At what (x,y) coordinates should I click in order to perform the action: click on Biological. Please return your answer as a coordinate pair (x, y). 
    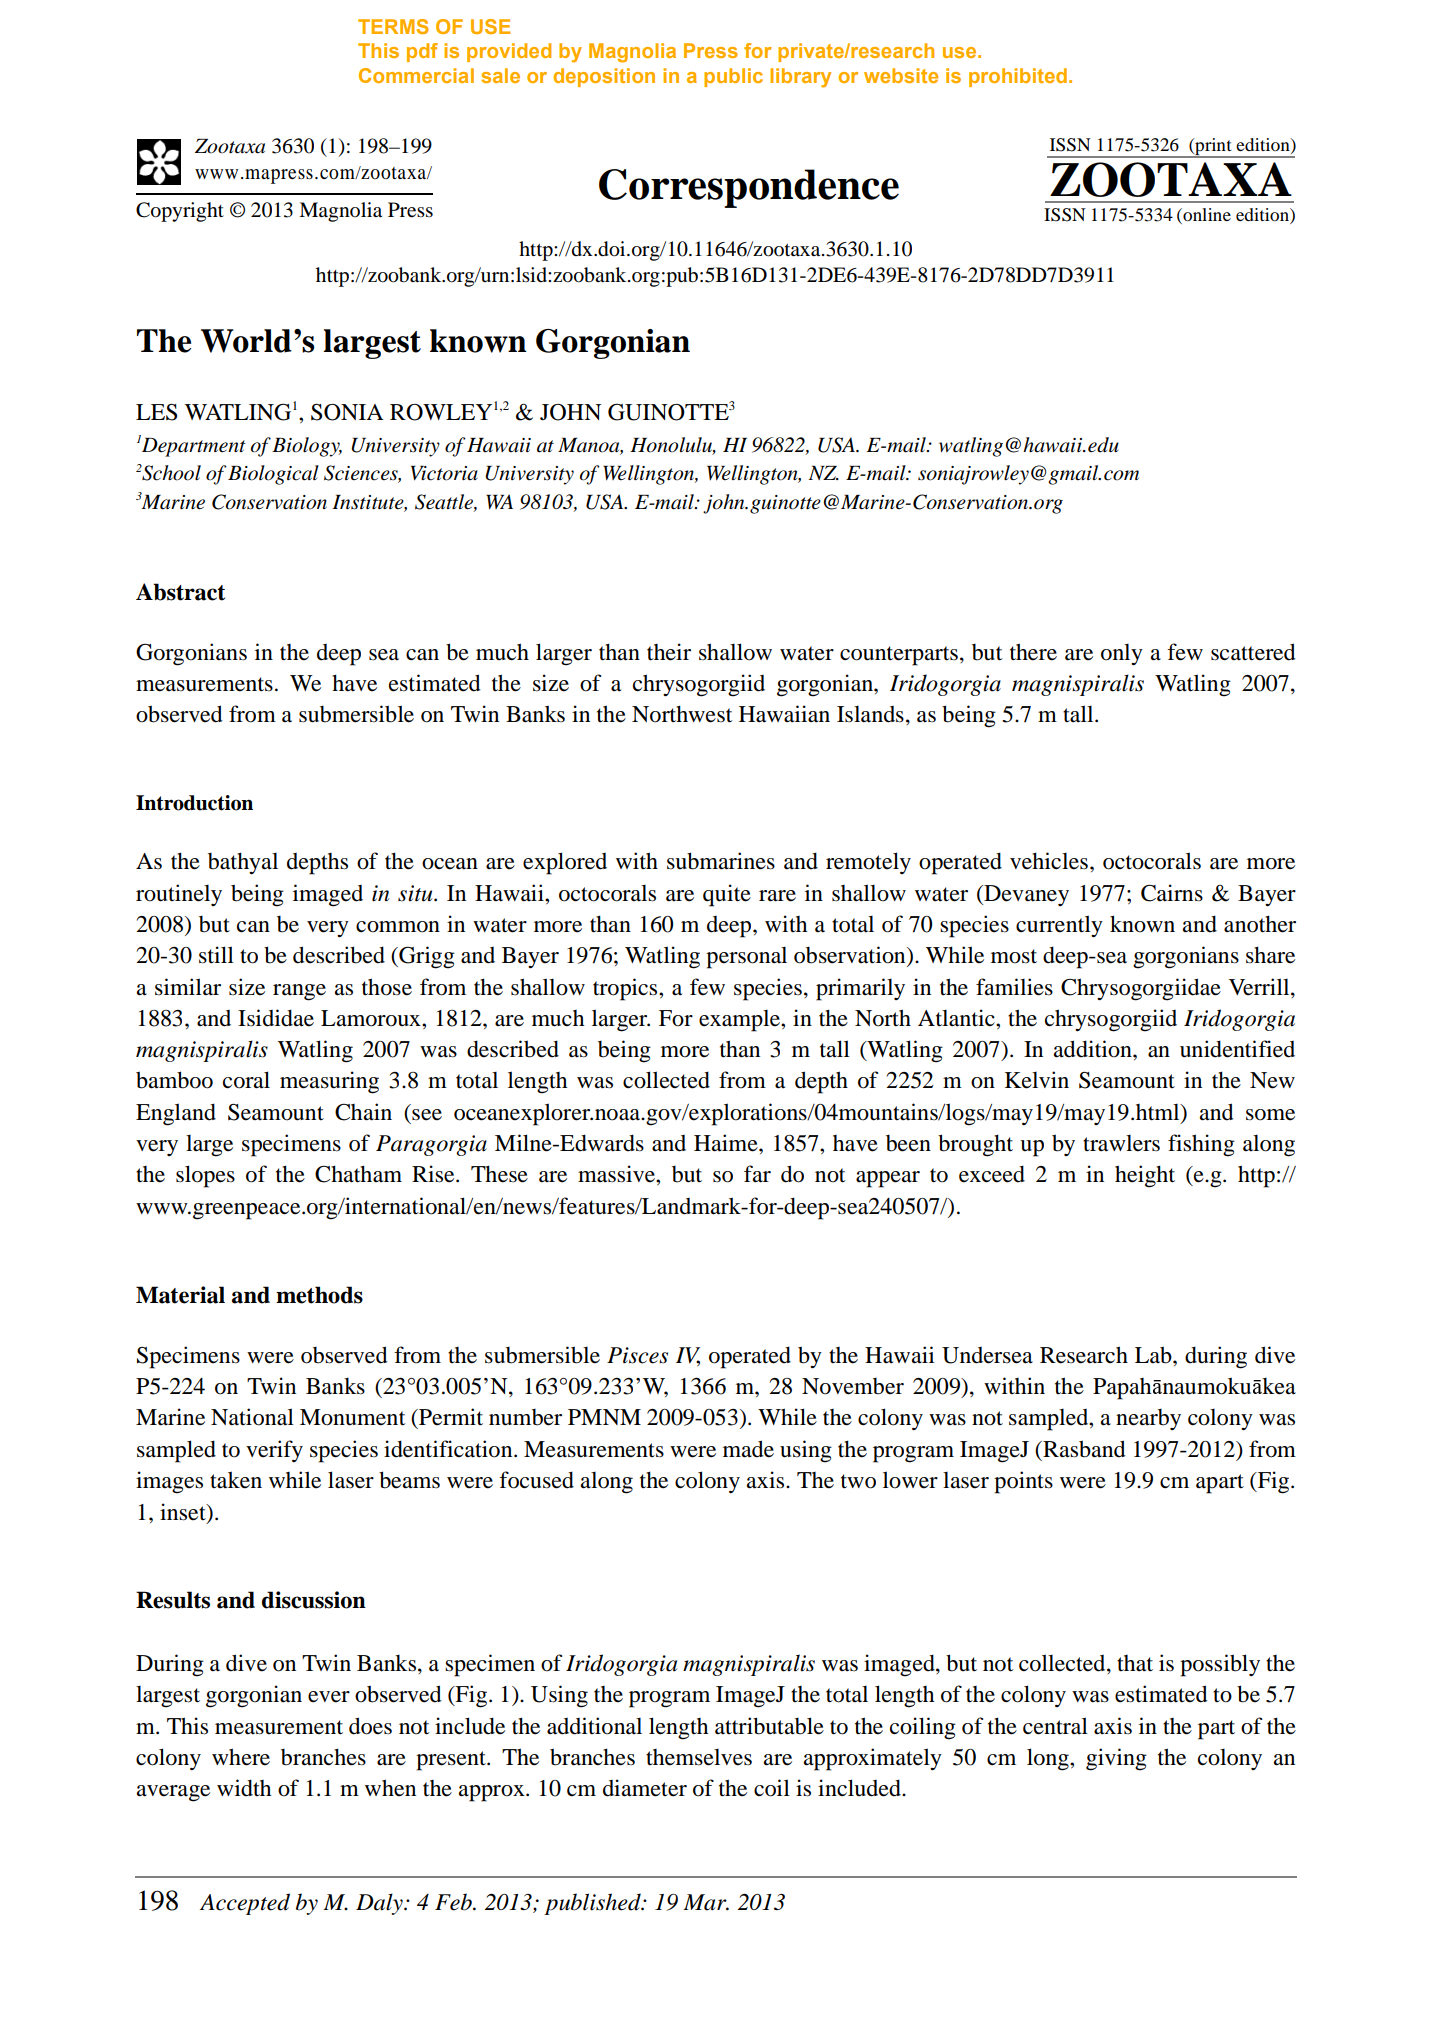
    Looking at the image, I should click on (273, 475).
